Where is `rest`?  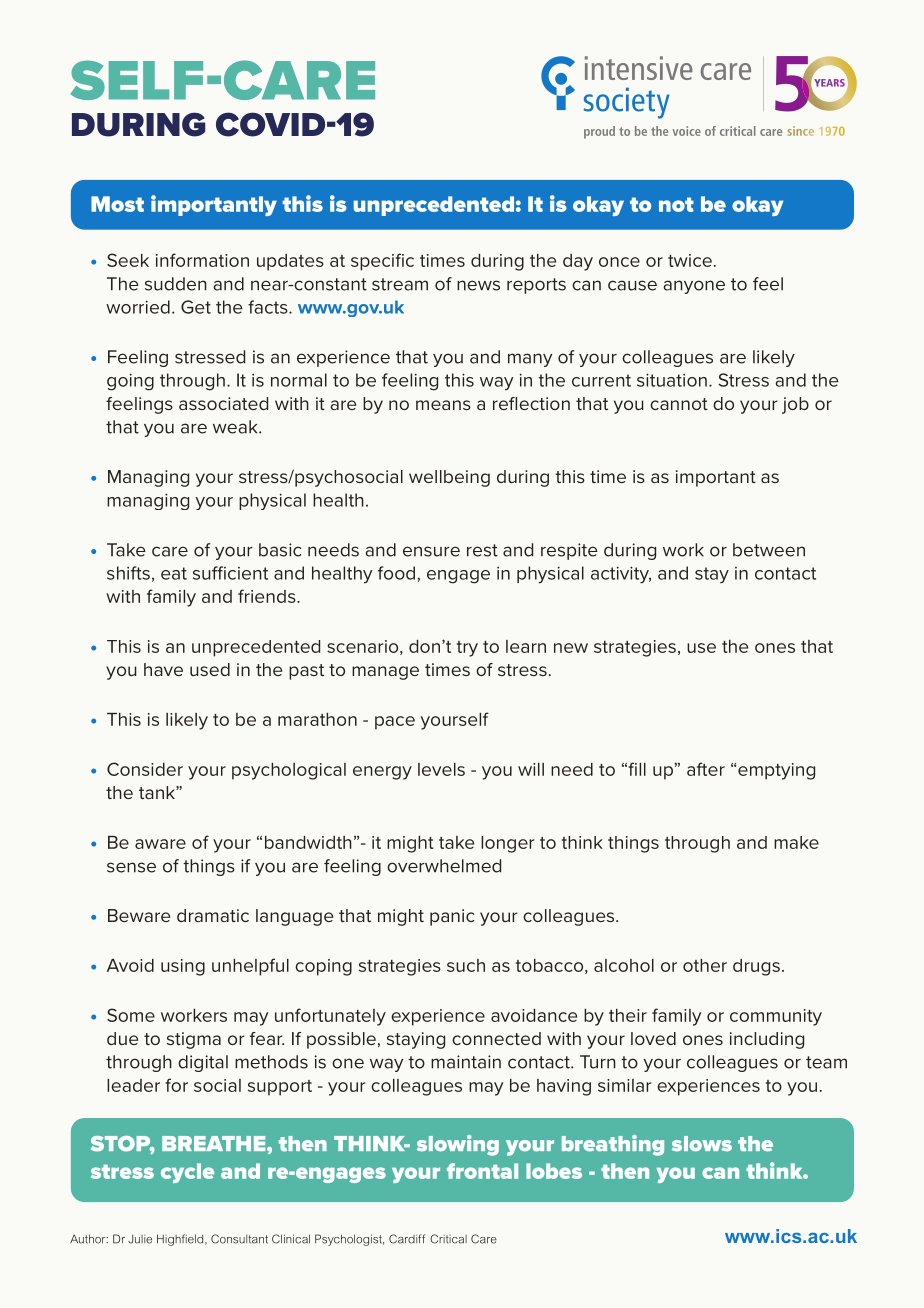
rest is located at coordinates (482, 550).
